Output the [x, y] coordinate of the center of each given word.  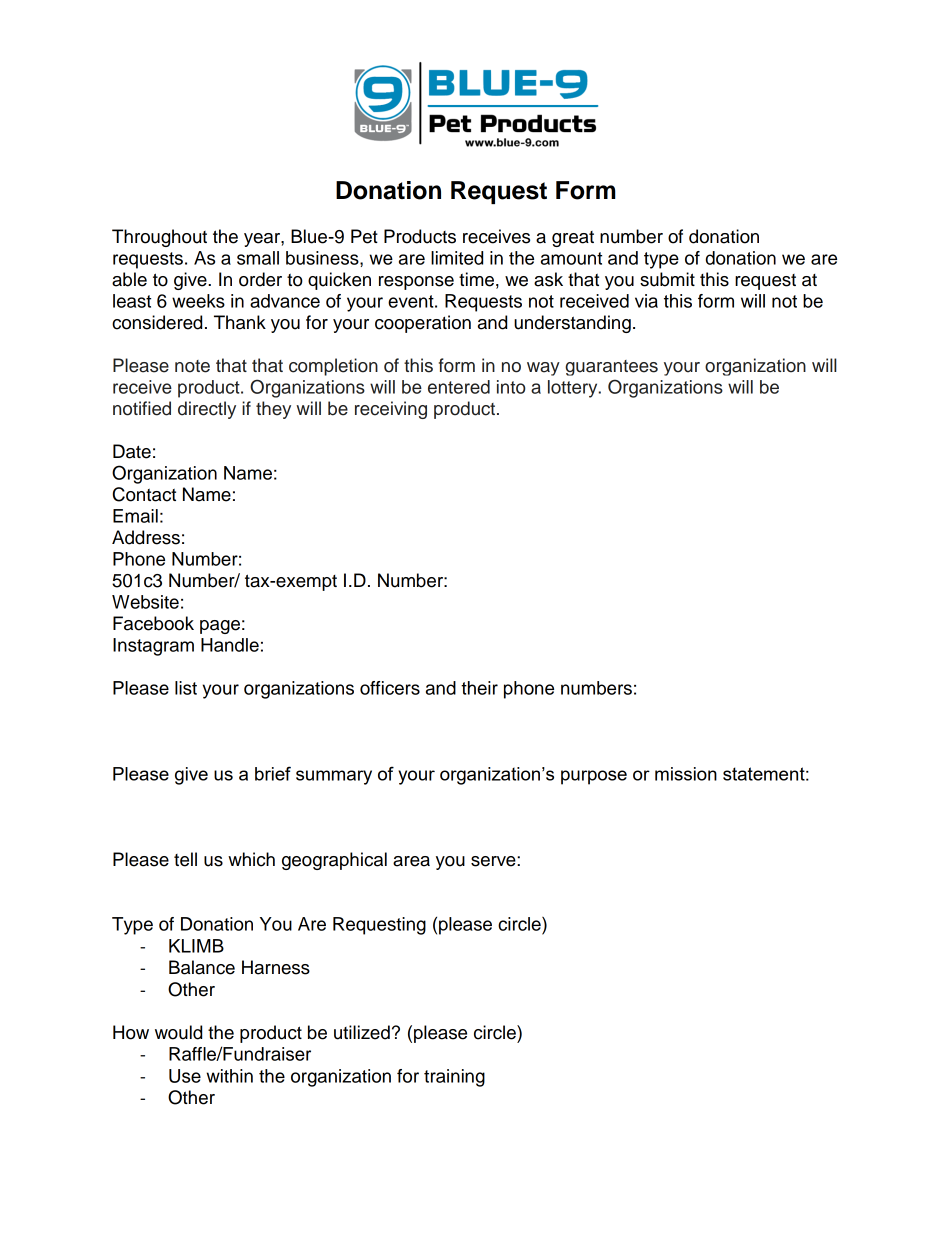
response [416, 283]
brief [273, 773]
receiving [391, 410]
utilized [362, 1032]
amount [571, 258]
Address [146, 537]
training [454, 1078]
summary [334, 777]
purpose [594, 777]
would [178, 1032]
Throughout [159, 238]
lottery [574, 389]
